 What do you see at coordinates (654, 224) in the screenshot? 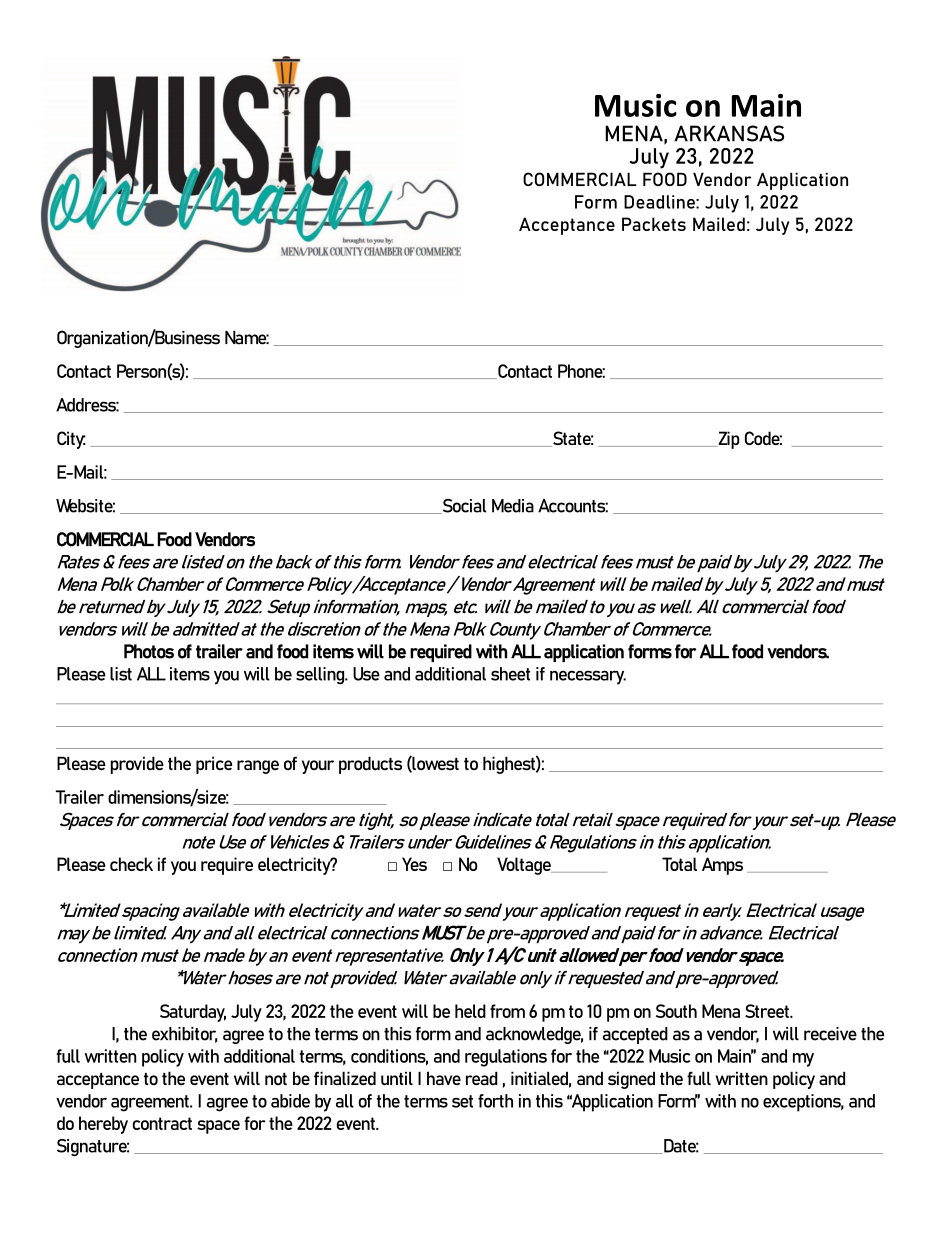
I see `Packets` at bounding box center [654, 224].
